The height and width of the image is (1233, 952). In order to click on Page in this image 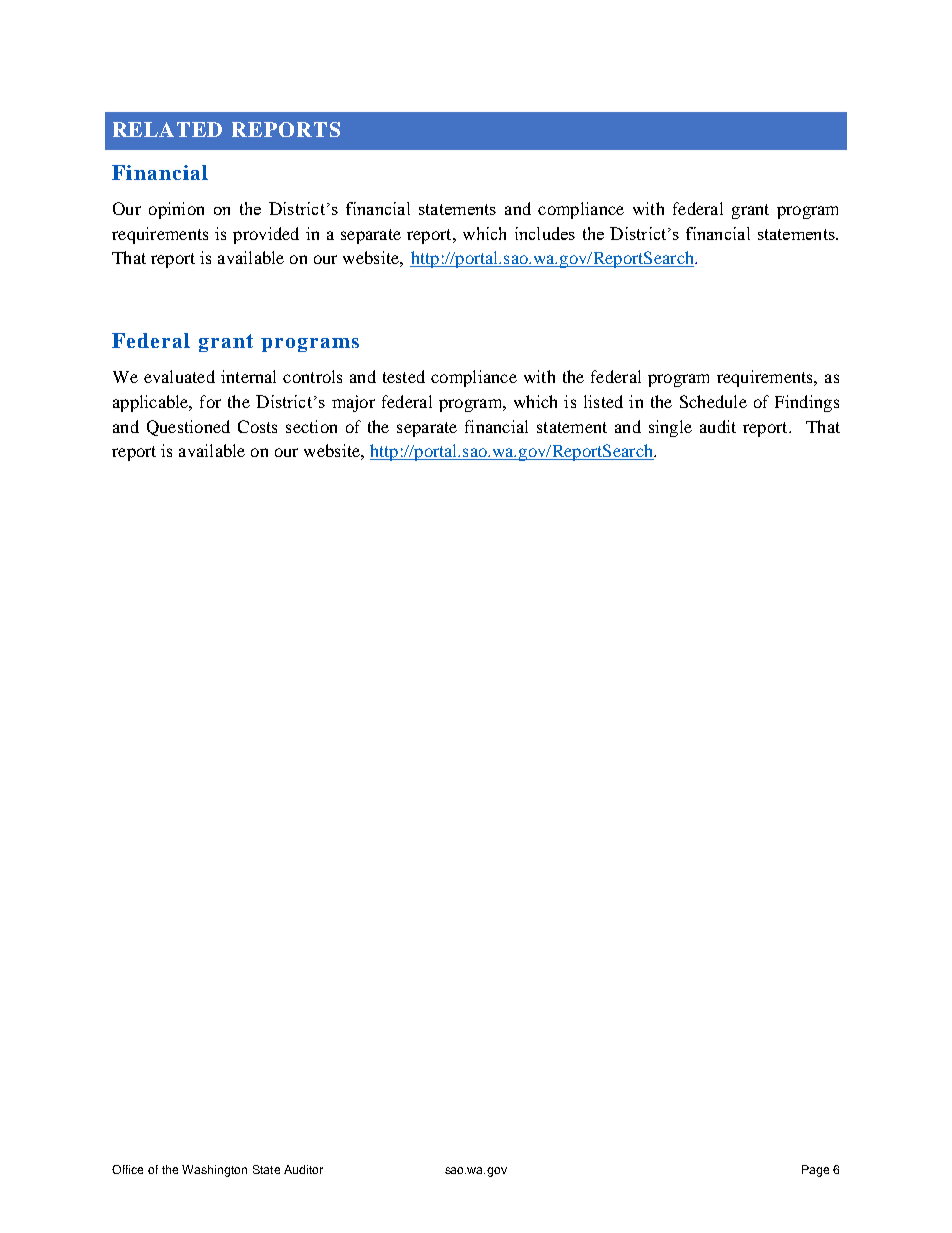, I will do `click(815, 1171)`.
